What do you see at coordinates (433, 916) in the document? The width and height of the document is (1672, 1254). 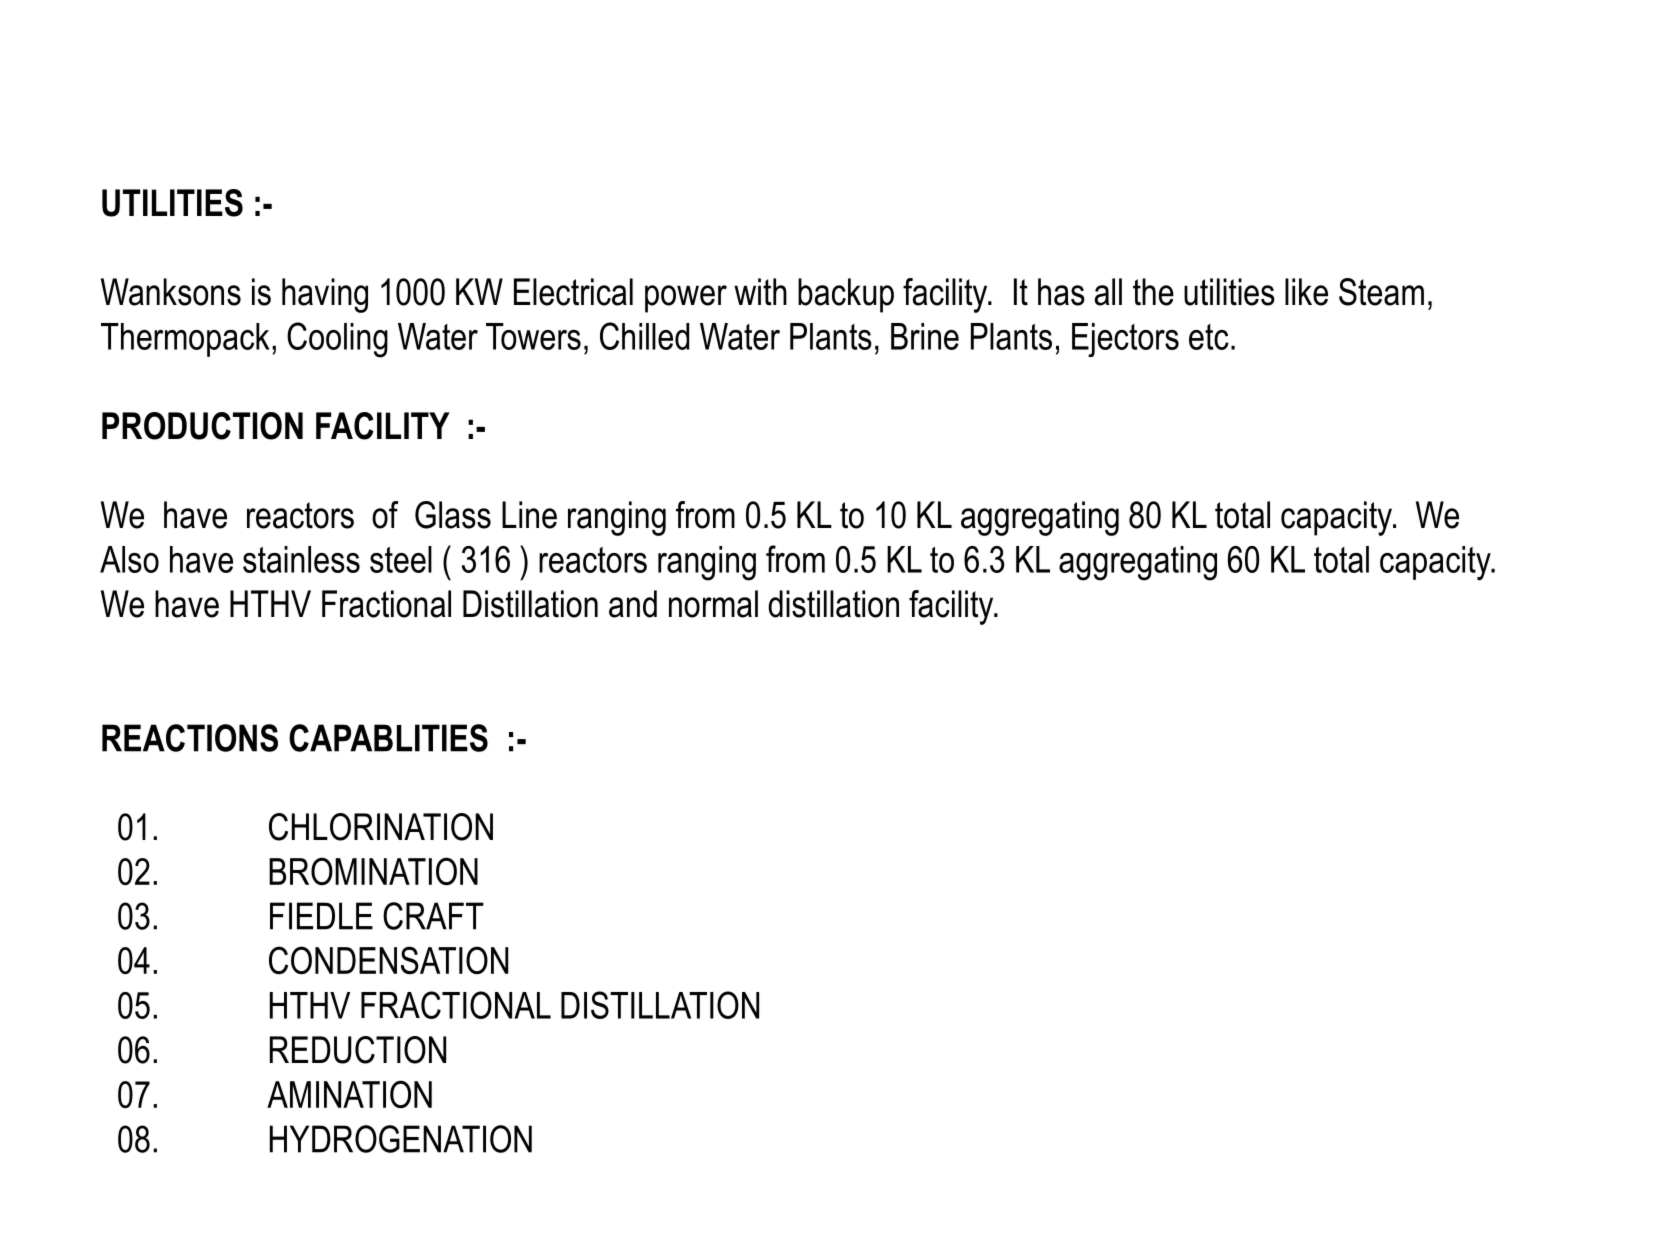 I see `CRAFT` at bounding box center [433, 916].
